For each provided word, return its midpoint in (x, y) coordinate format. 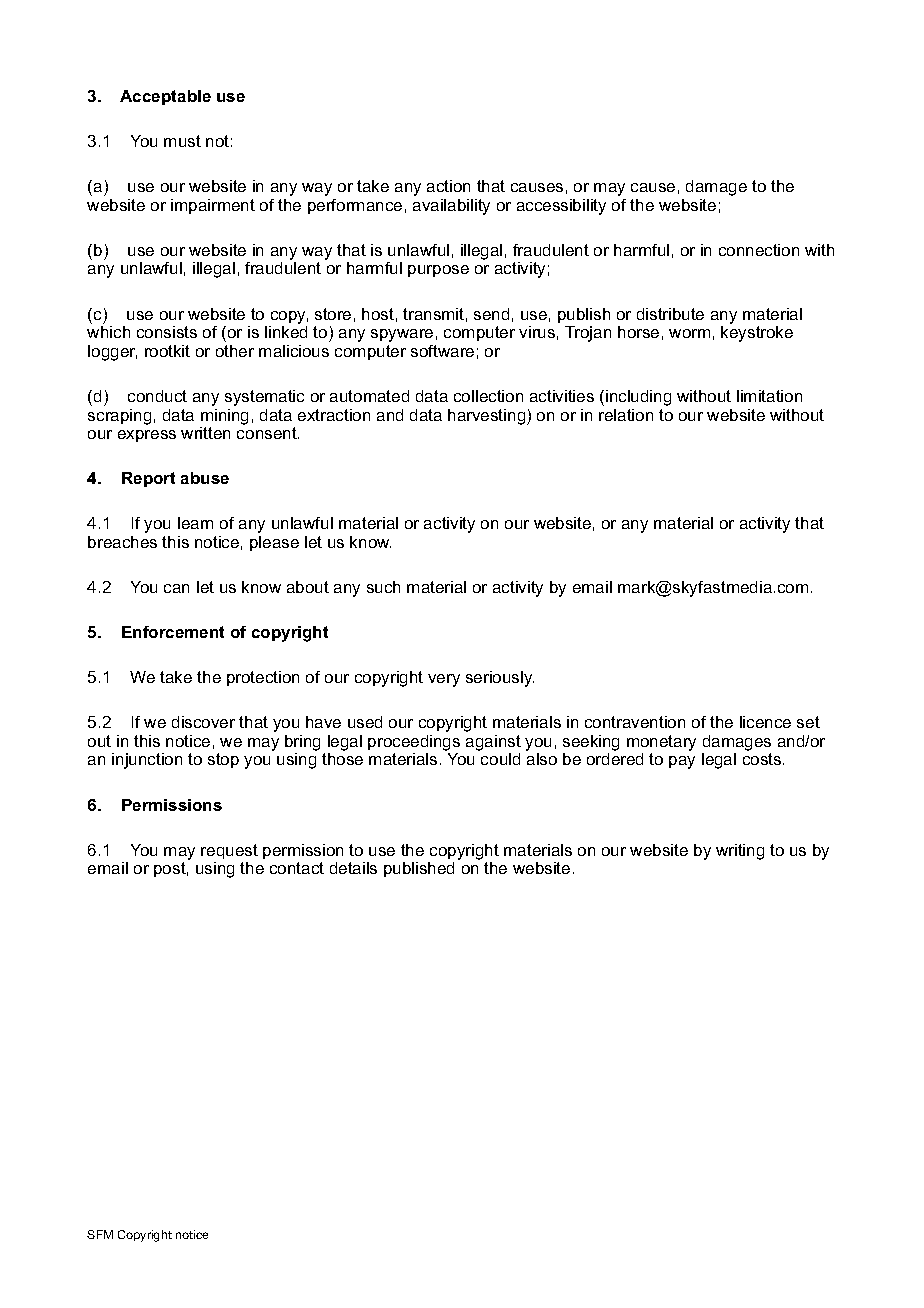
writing (740, 852)
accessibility (561, 207)
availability (451, 207)
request (229, 851)
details (353, 868)
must (182, 141)
